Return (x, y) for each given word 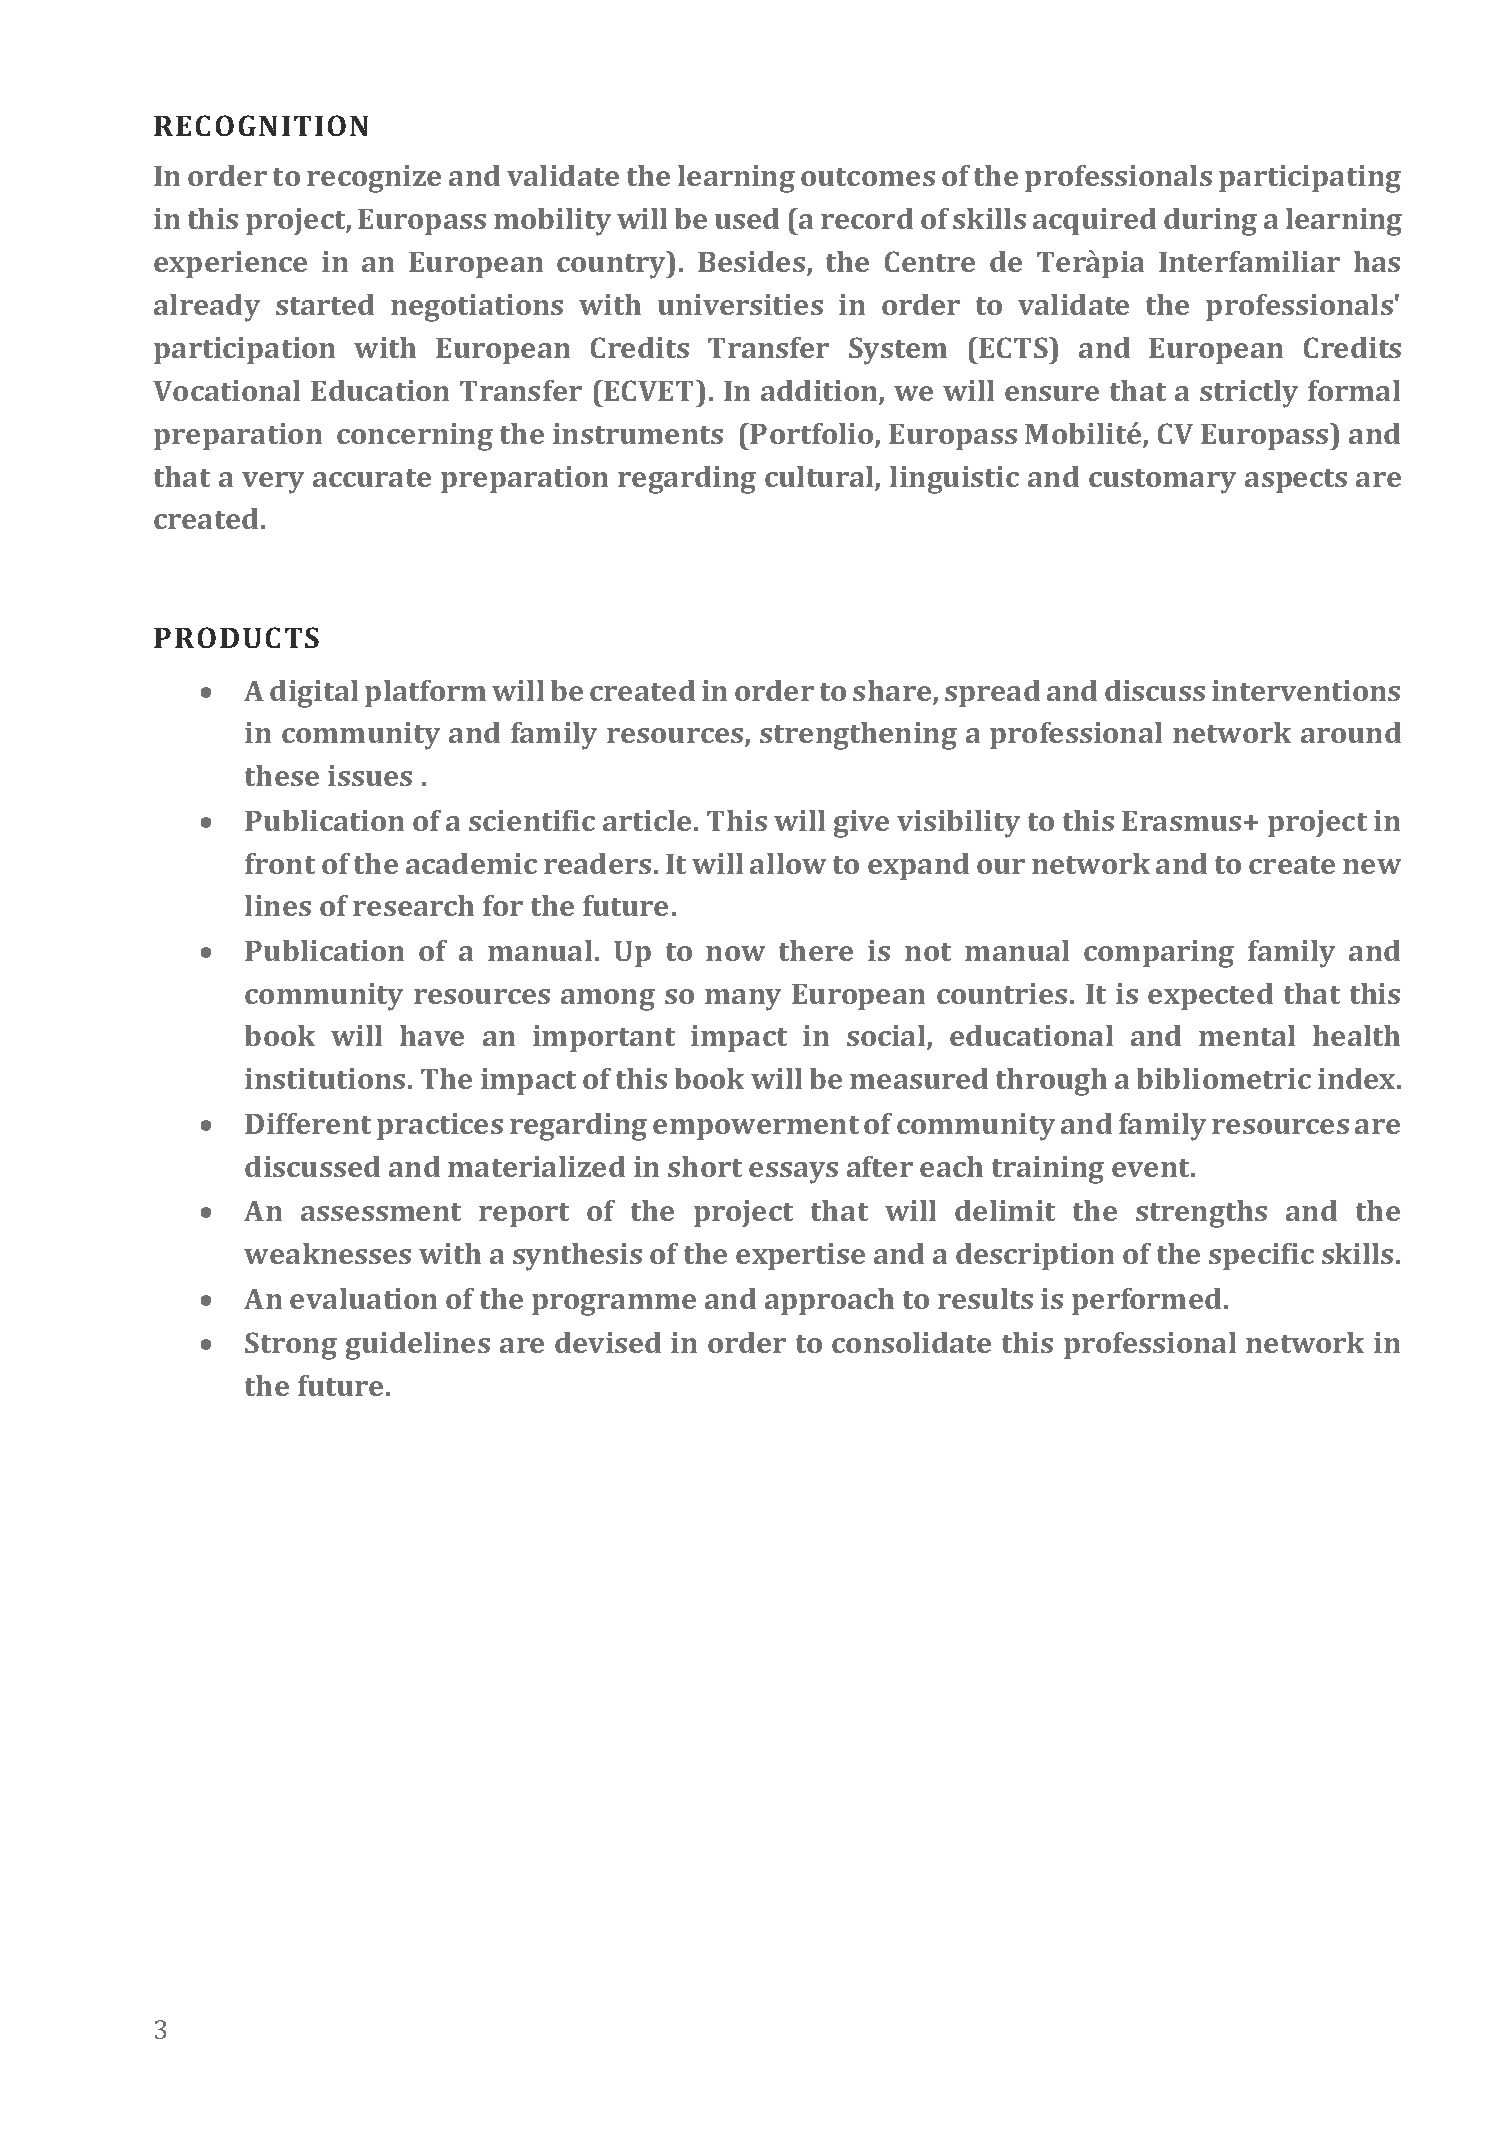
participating (1310, 179)
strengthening (858, 736)
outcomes (868, 177)
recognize (374, 179)
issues (370, 775)
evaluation (363, 1298)
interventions (1306, 690)
